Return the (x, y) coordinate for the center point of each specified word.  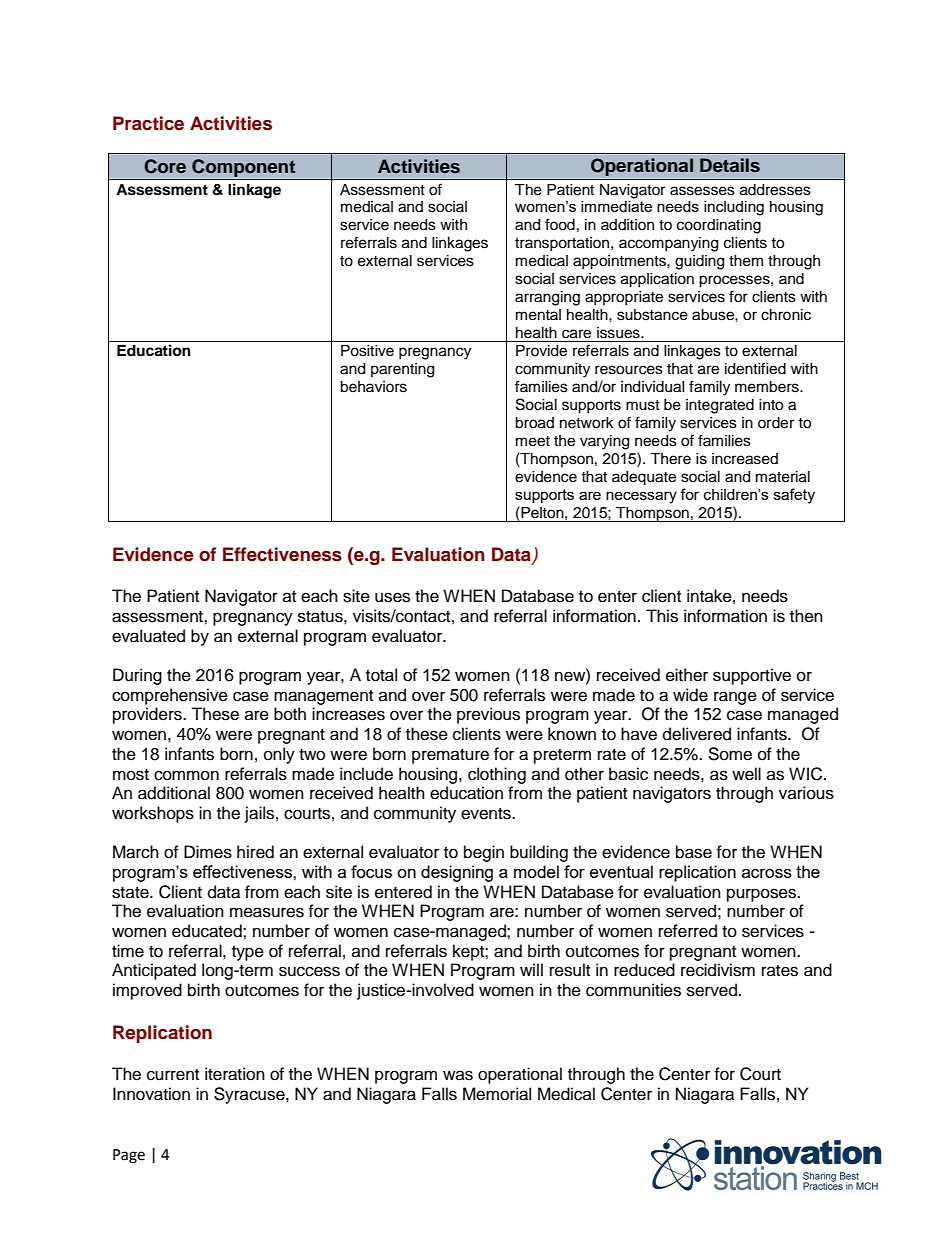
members (768, 387)
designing (457, 873)
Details (730, 165)
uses (392, 597)
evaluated (148, 636)
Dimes (208, 852)
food (560, 224)
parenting (402, 370)
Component (244, 169)
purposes (763, 895)
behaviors (373, 387)
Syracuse (250, 1095)
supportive (752, 676)
